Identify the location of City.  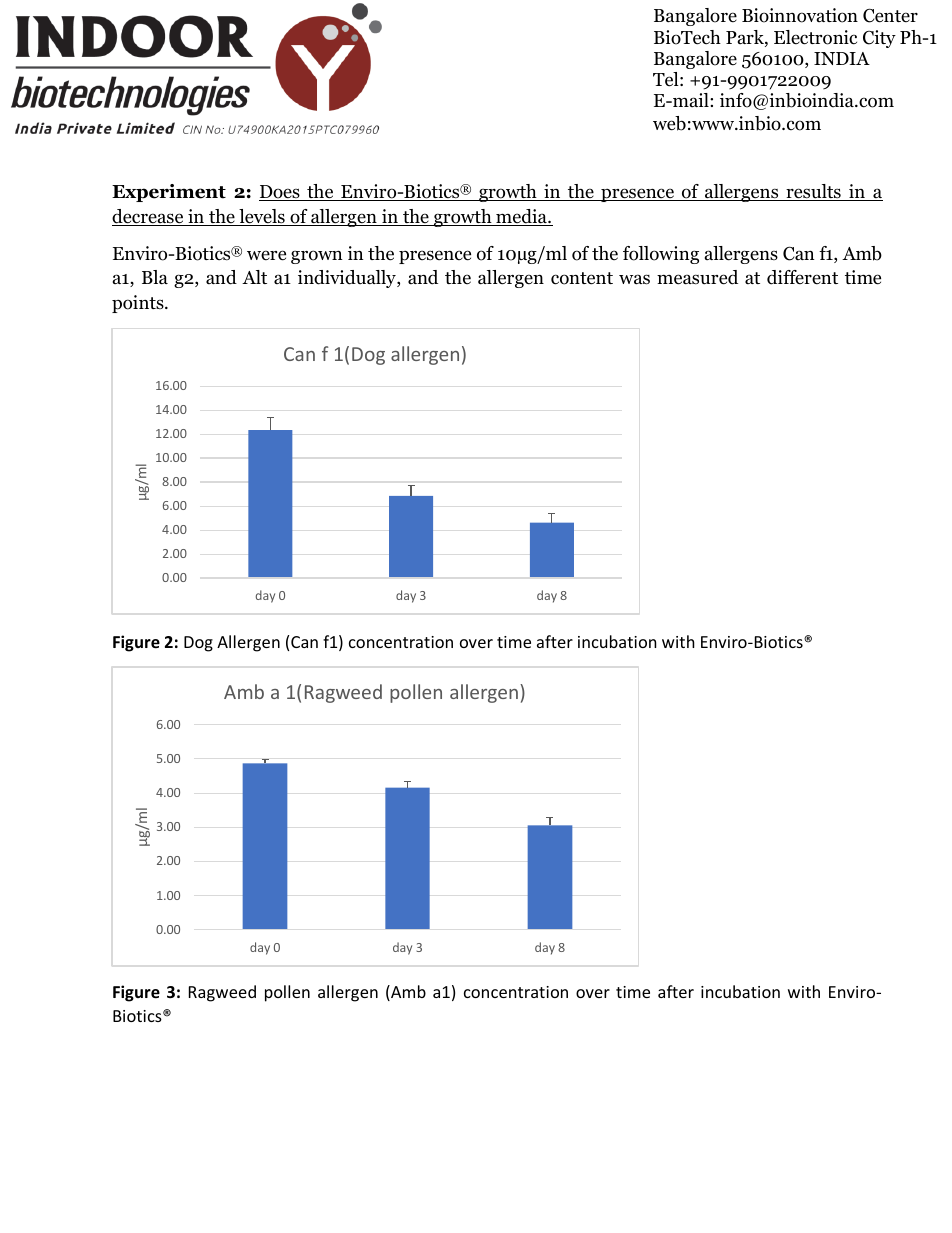
(879, 39).
